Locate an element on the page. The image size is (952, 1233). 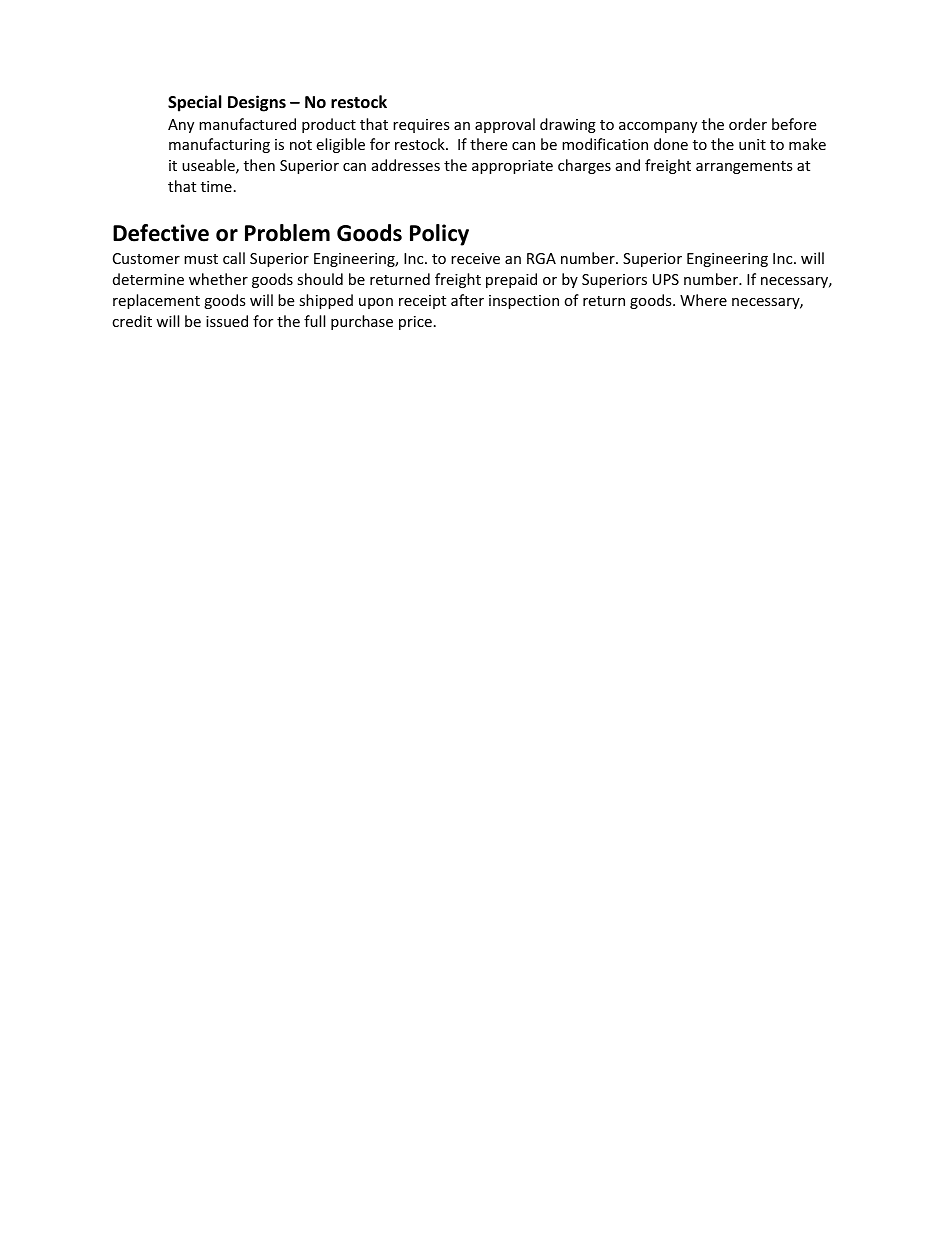
Special is located at coordinates (194, 103).
